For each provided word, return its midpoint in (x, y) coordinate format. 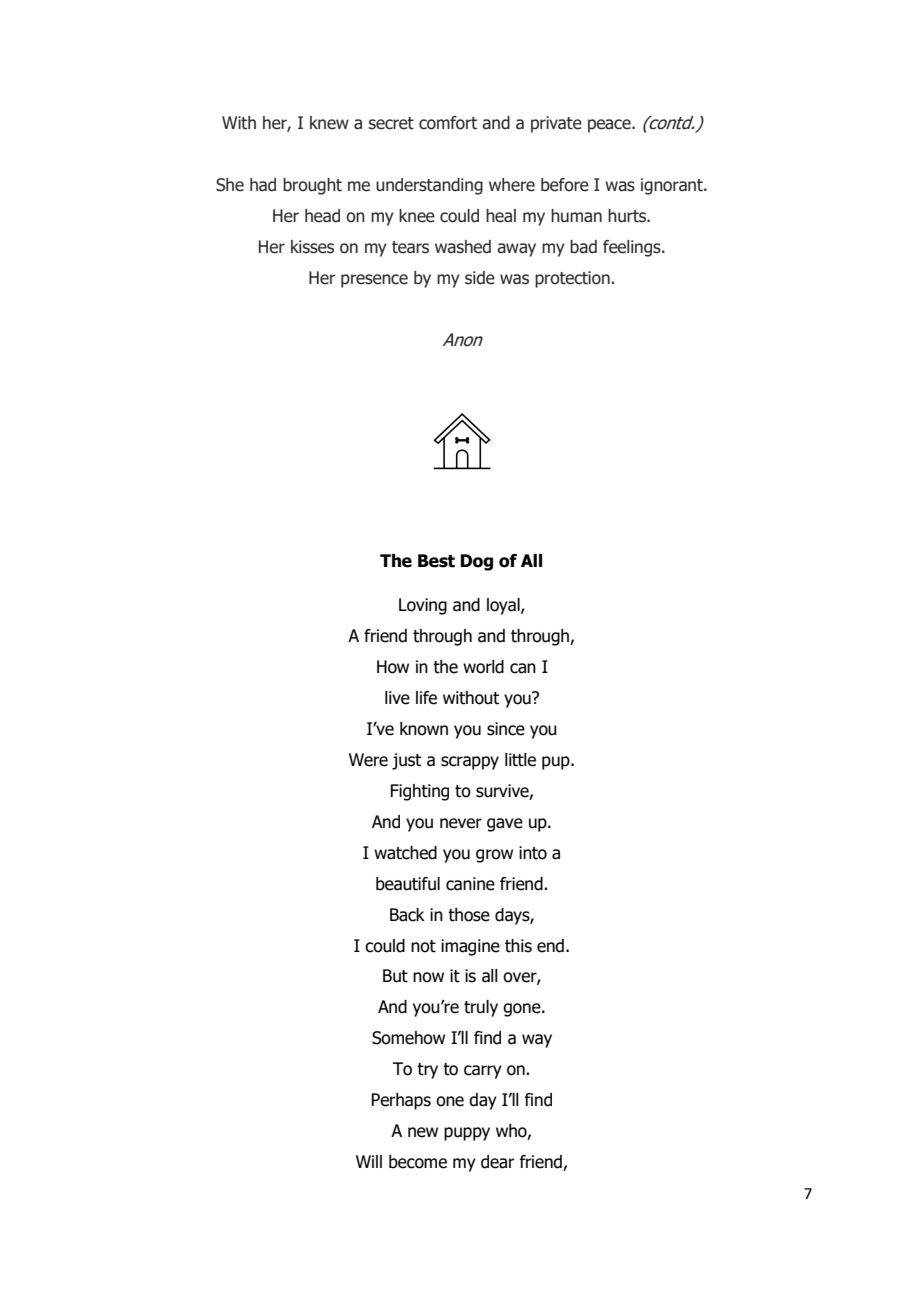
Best (436, 561)
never (461, 823)
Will (369, 1161)
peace (610, 126)
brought (312, 186)
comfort (448, 123)
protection (572, 279)
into (533, 853)
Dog (477, 562)
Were (368, 760)
